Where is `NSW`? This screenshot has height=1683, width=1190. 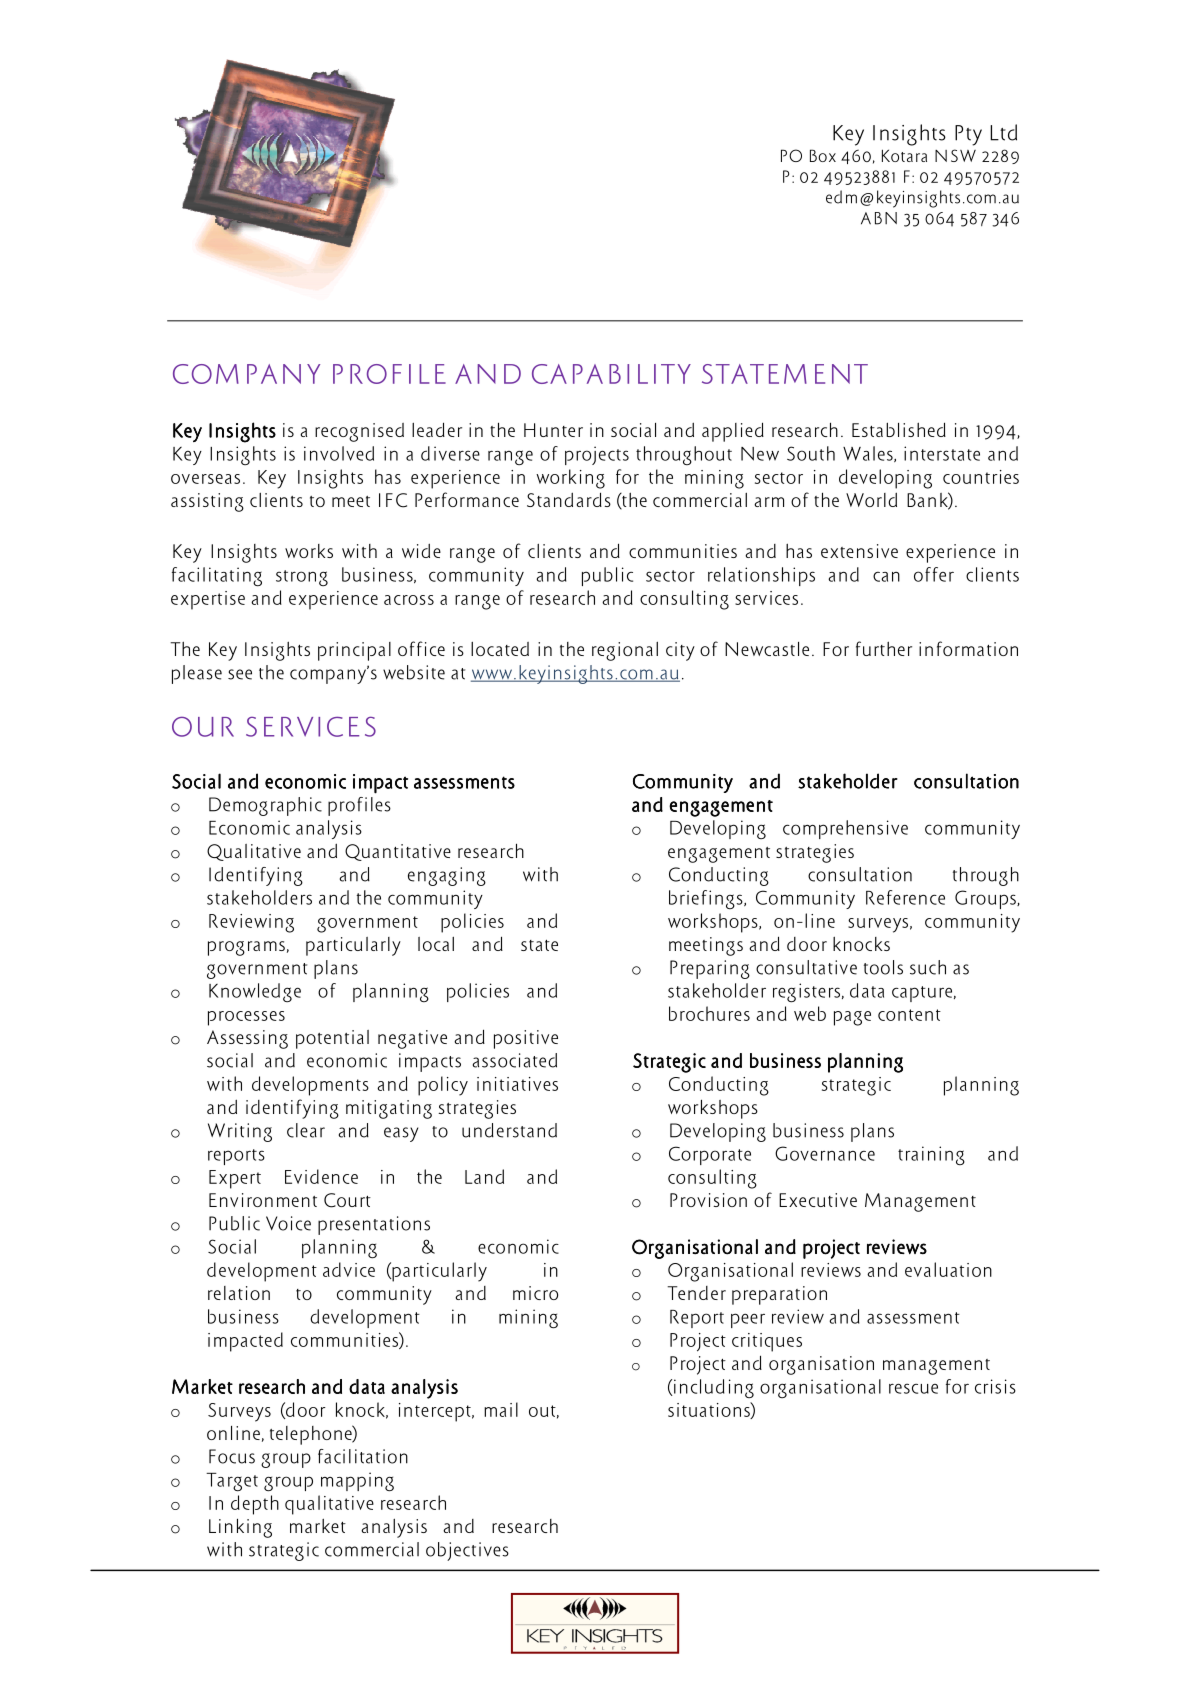
NSW is located at coordinates (955, 155).
